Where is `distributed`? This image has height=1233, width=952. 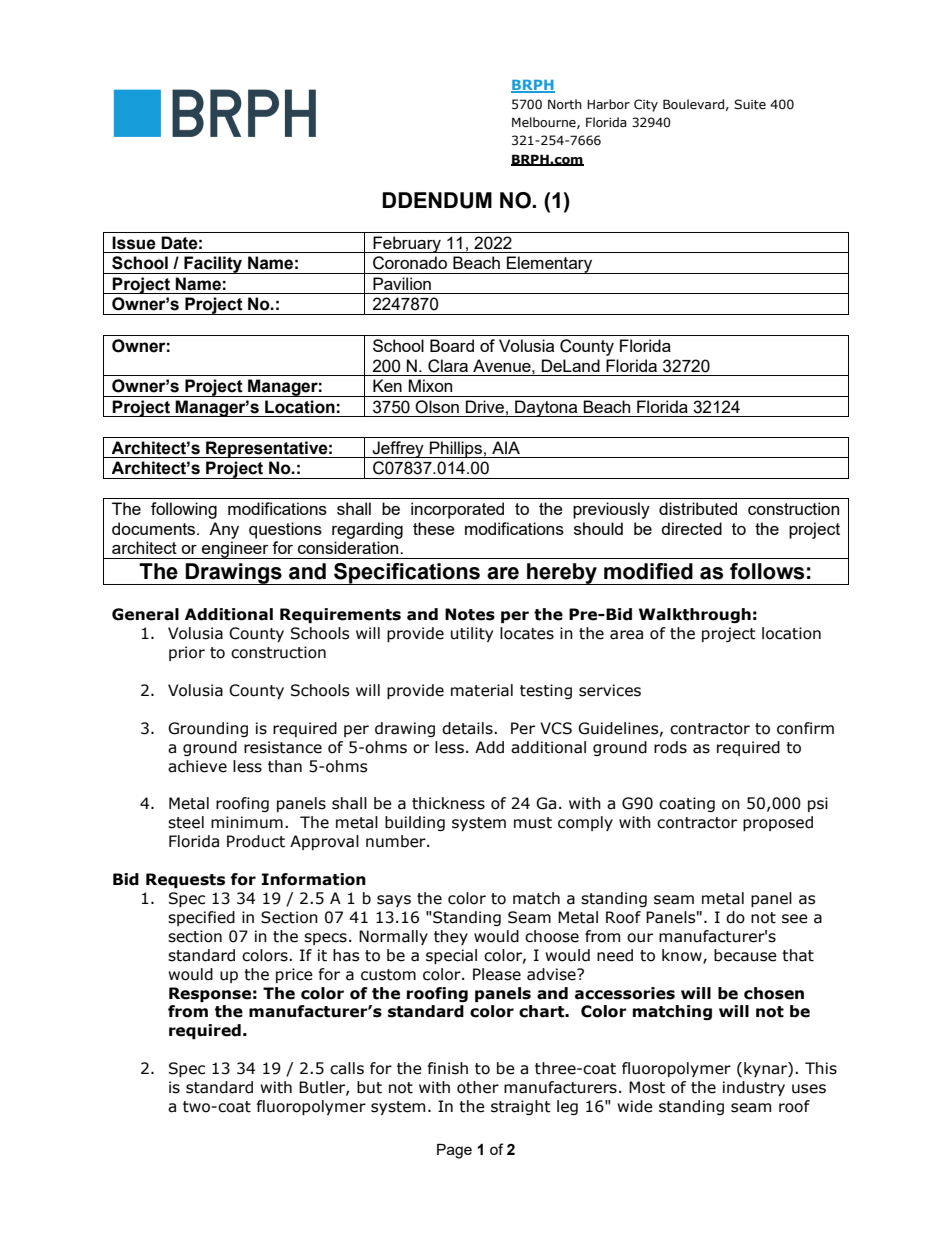
distributed is located at coordinates (698, 508).
